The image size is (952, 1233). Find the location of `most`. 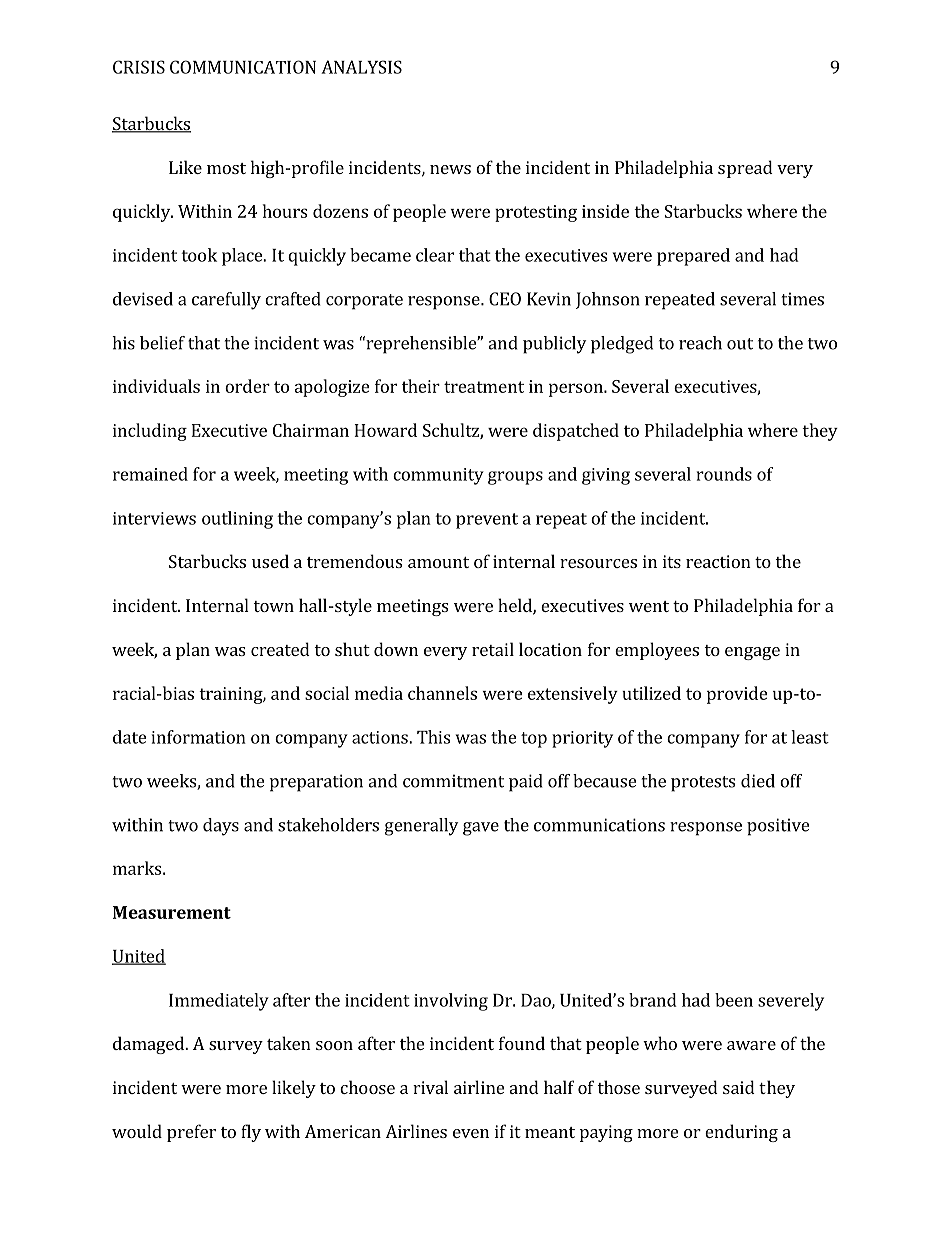

most is located at coordinates (226, 168).
